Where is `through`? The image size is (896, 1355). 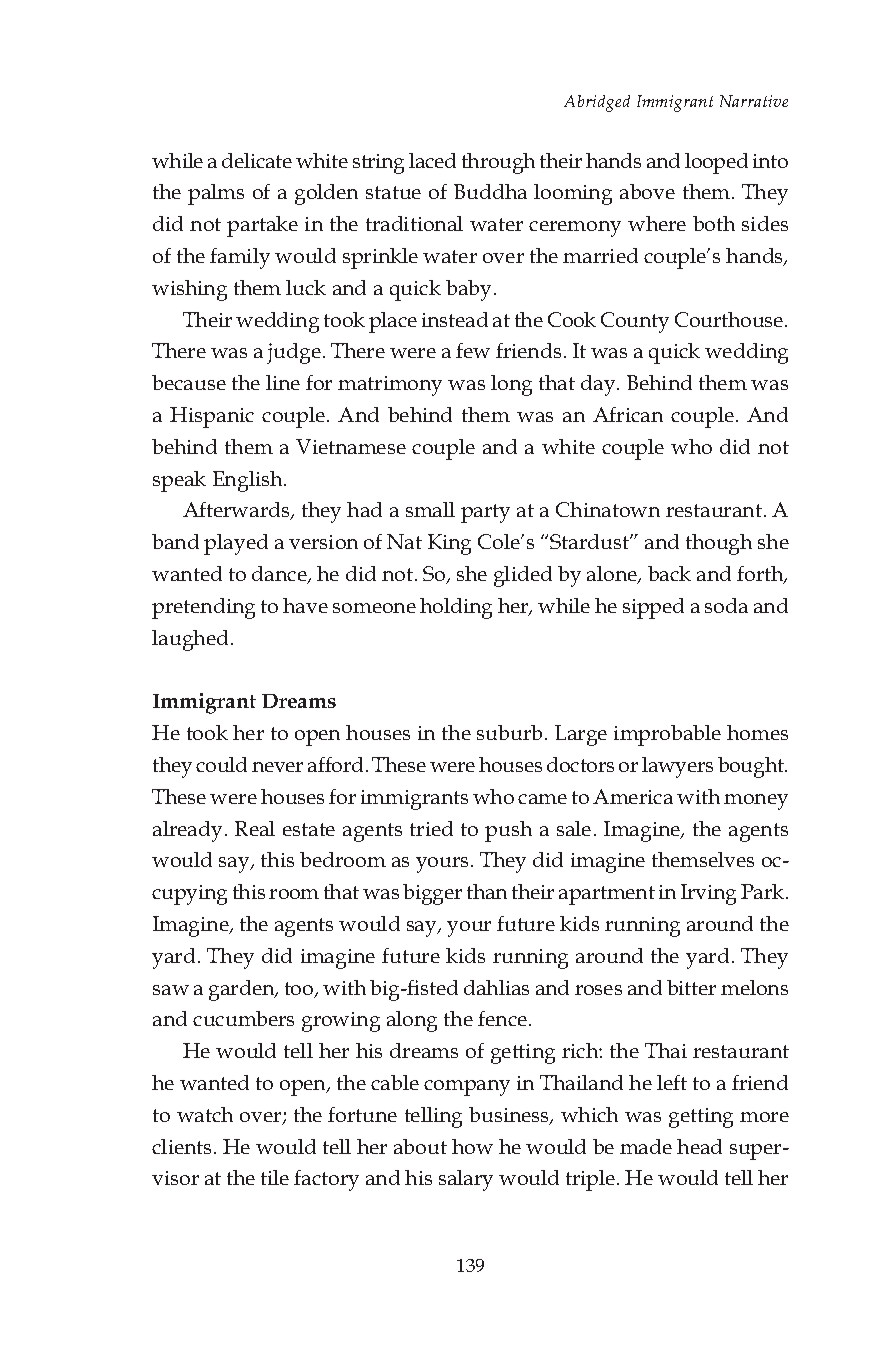
through is located at coordinates (498, 163).
